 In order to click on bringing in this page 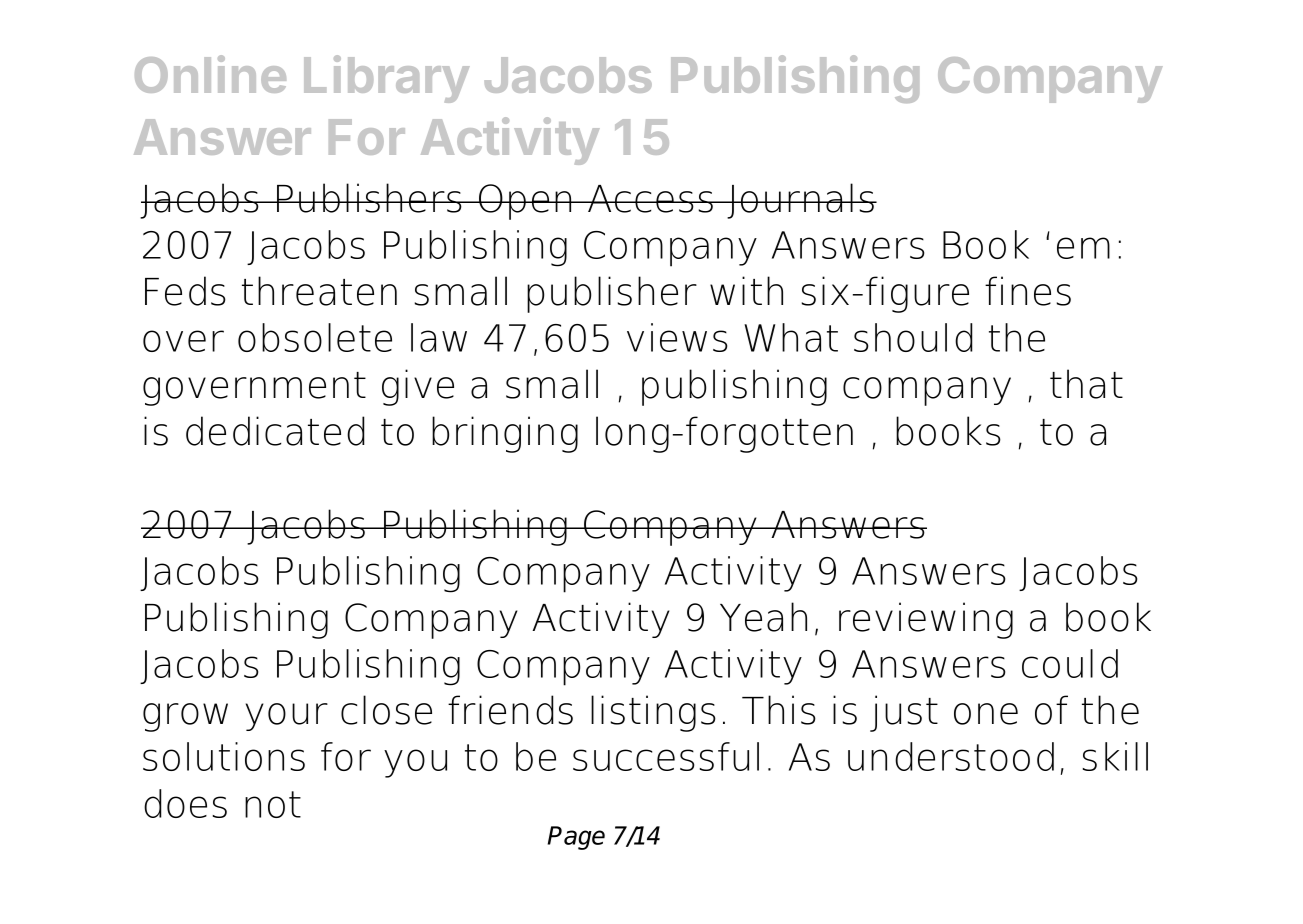, I will do `click(505, 434)`.
